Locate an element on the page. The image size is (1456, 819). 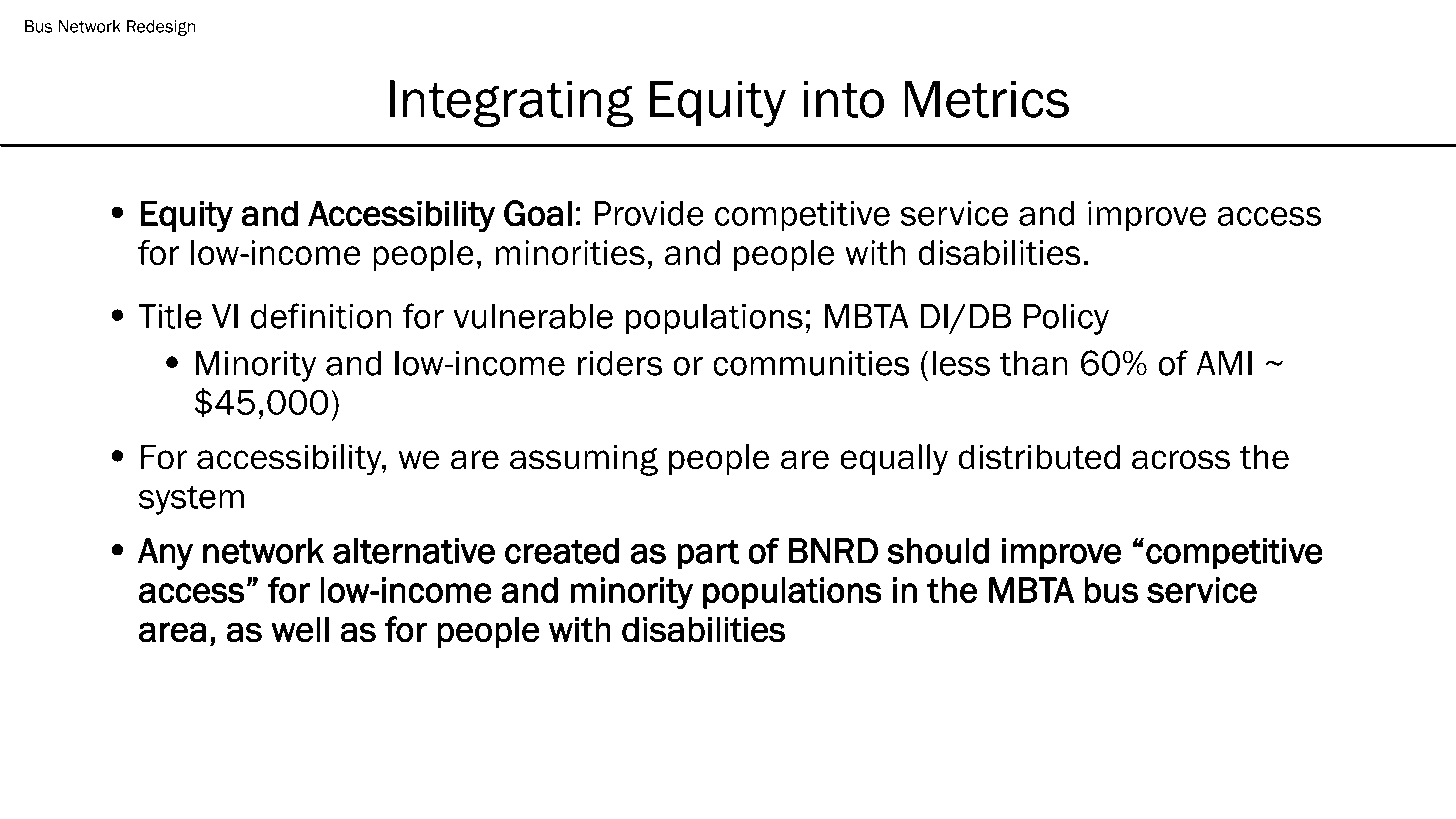
definition is located at coordinates (321, 316).
